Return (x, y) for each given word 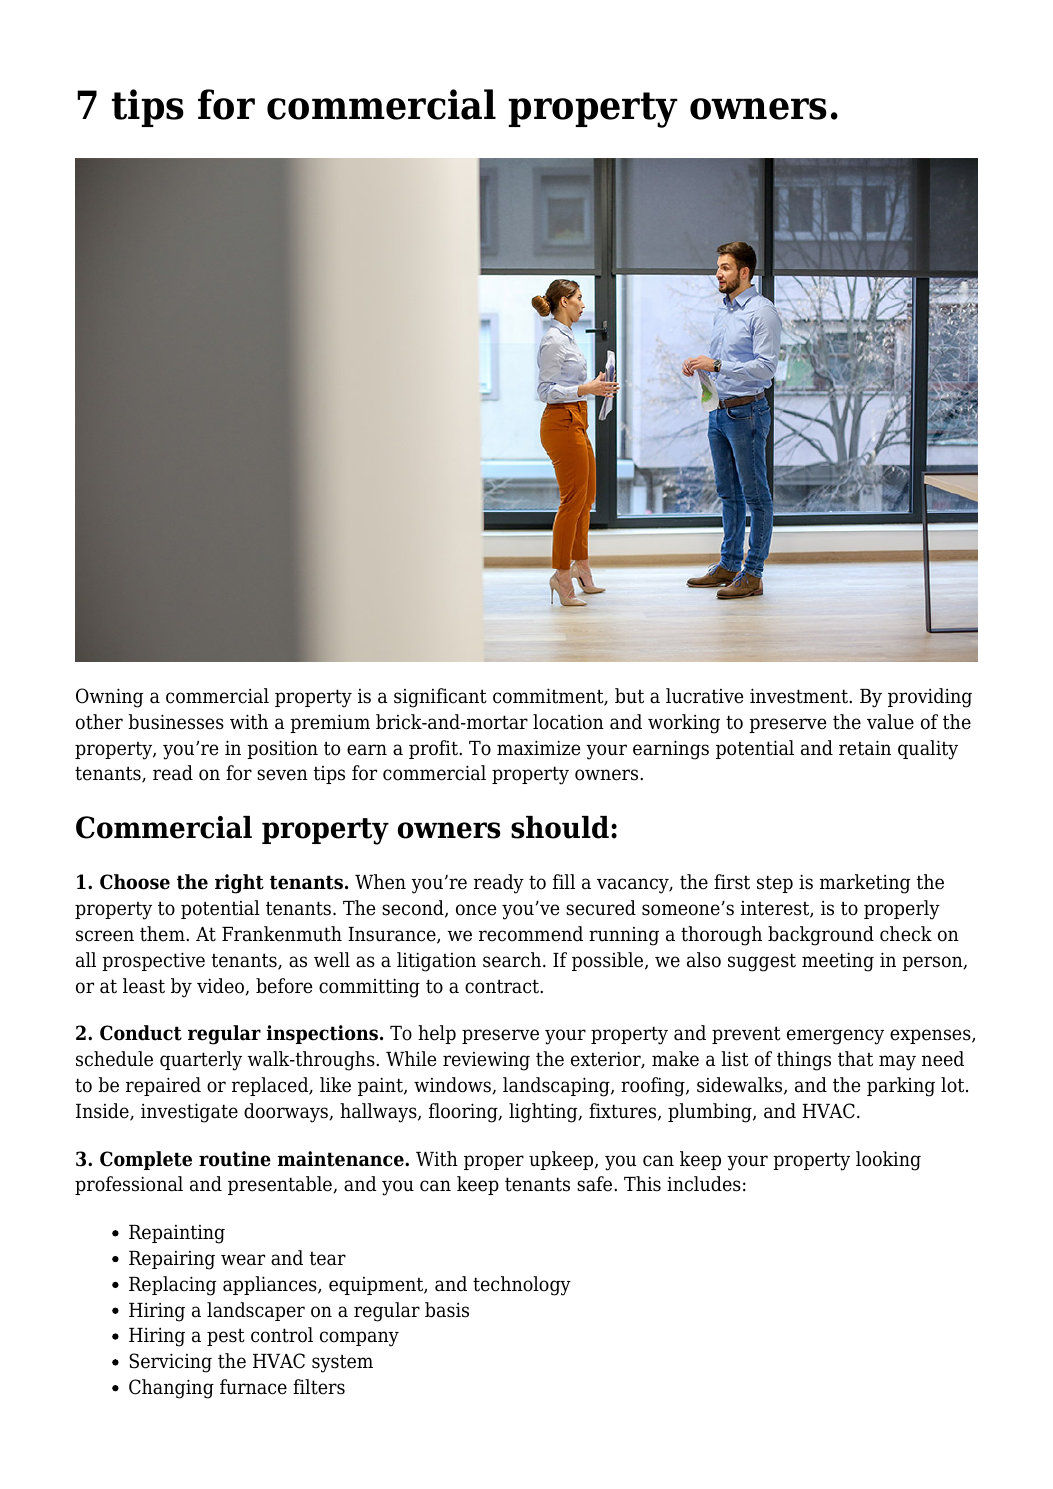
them (163, 934)
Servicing (170, 1363)
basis (447, 1310)
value (890, 722)
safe (596, 1184)
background (821, 936)
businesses (176, 722)
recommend (531, 934)
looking (888, 1161)
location (568, 722)
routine (235, 1159)
